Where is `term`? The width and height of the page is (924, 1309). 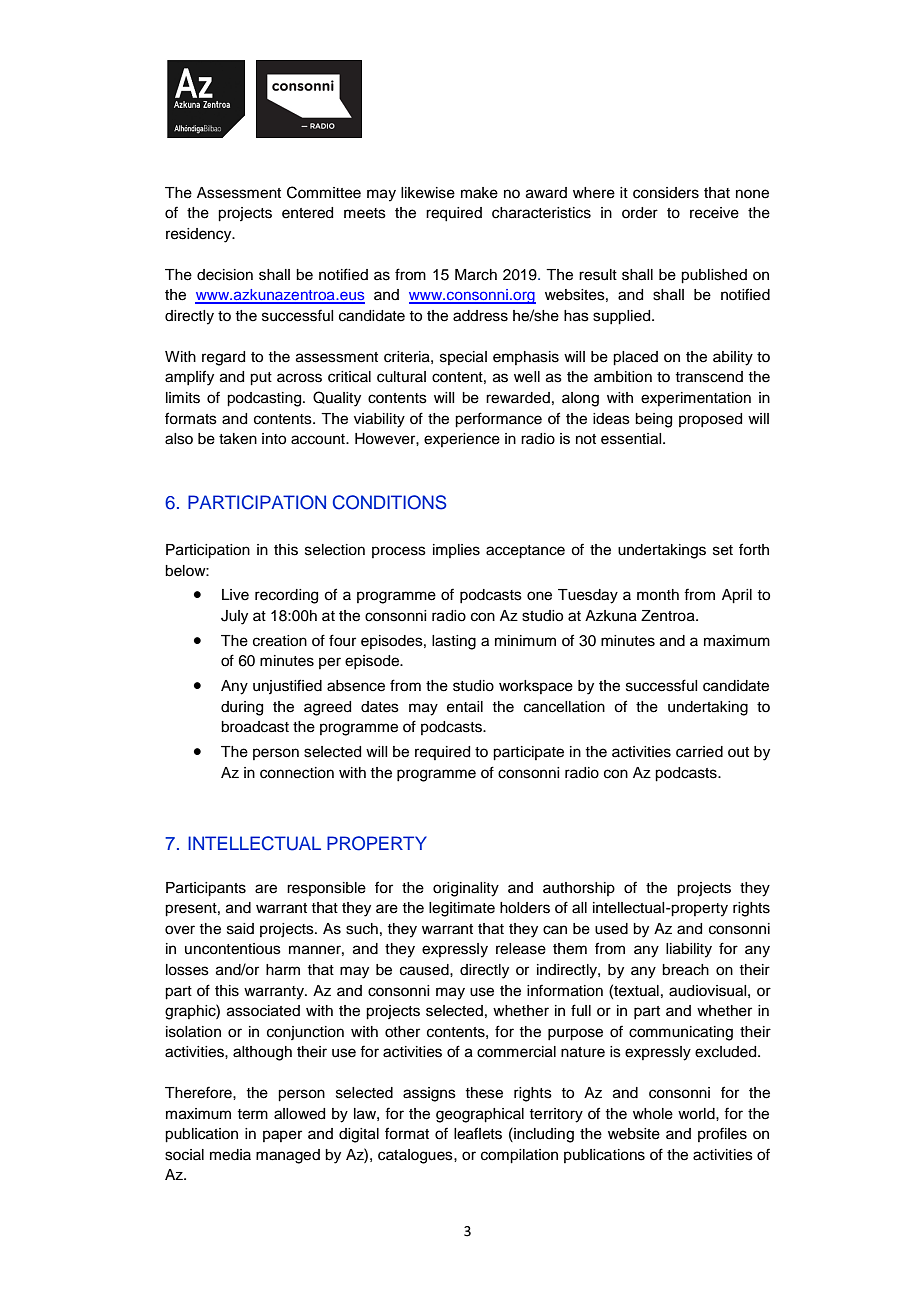 term is located at coordinates (252, 1114).
